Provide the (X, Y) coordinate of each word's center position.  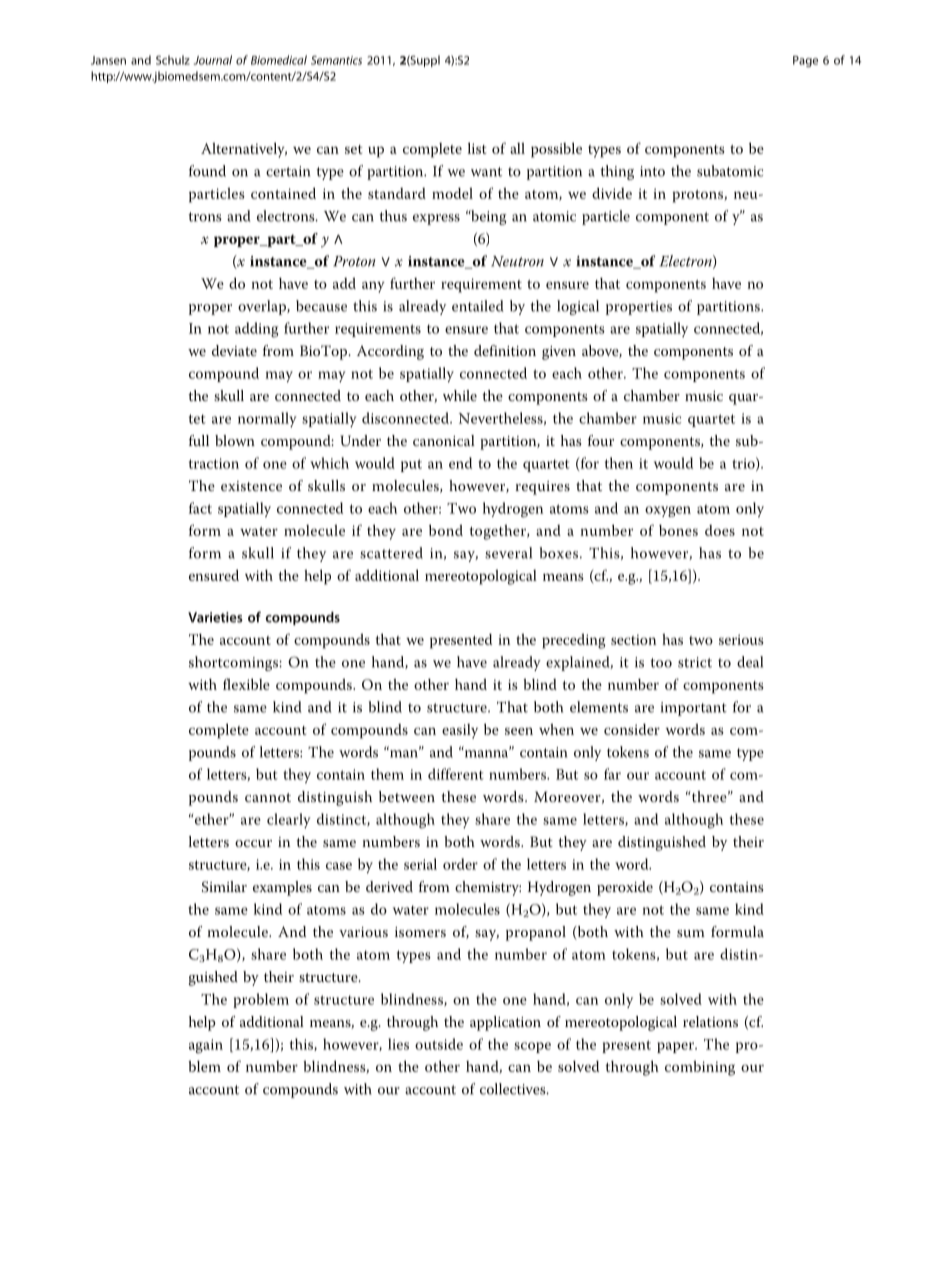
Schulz (173, 60)
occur (253, 843)
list (477, 148)
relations (710, 1021)
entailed (478, 306)
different (456, 774)
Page (805, 61)
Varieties (215, 617)
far (612, 774)
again (206, 1046)
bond (446, 530)
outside (439, 1044)
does (720, 530)
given (559, 353)
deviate (234, 350)
